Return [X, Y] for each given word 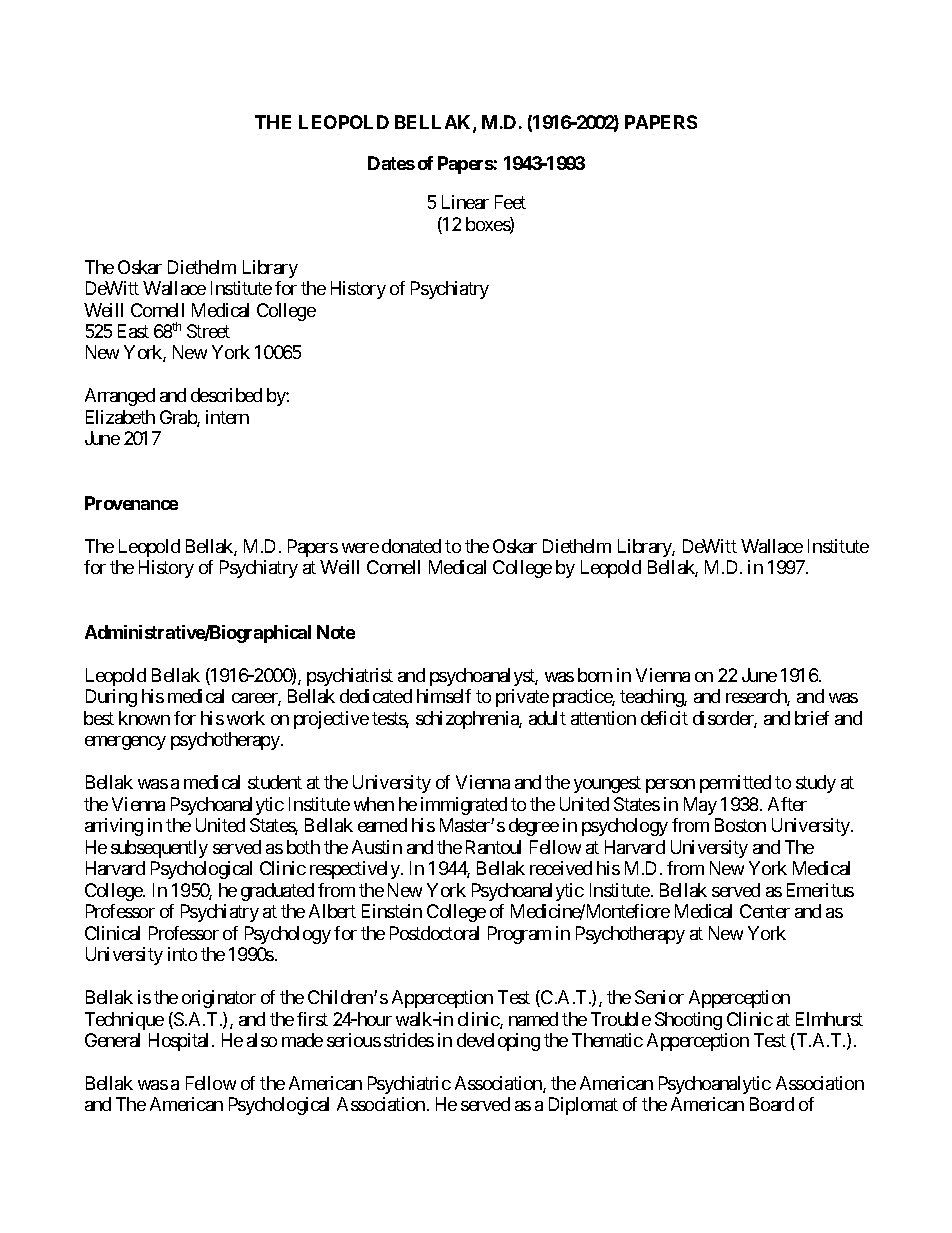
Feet [510, 202]
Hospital [181, 1042]
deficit [664, 718]
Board [772, 1104]
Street [208, 331]
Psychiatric [409, 1085]
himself [444, 696]
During [111, 698]
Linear [465, 202]
